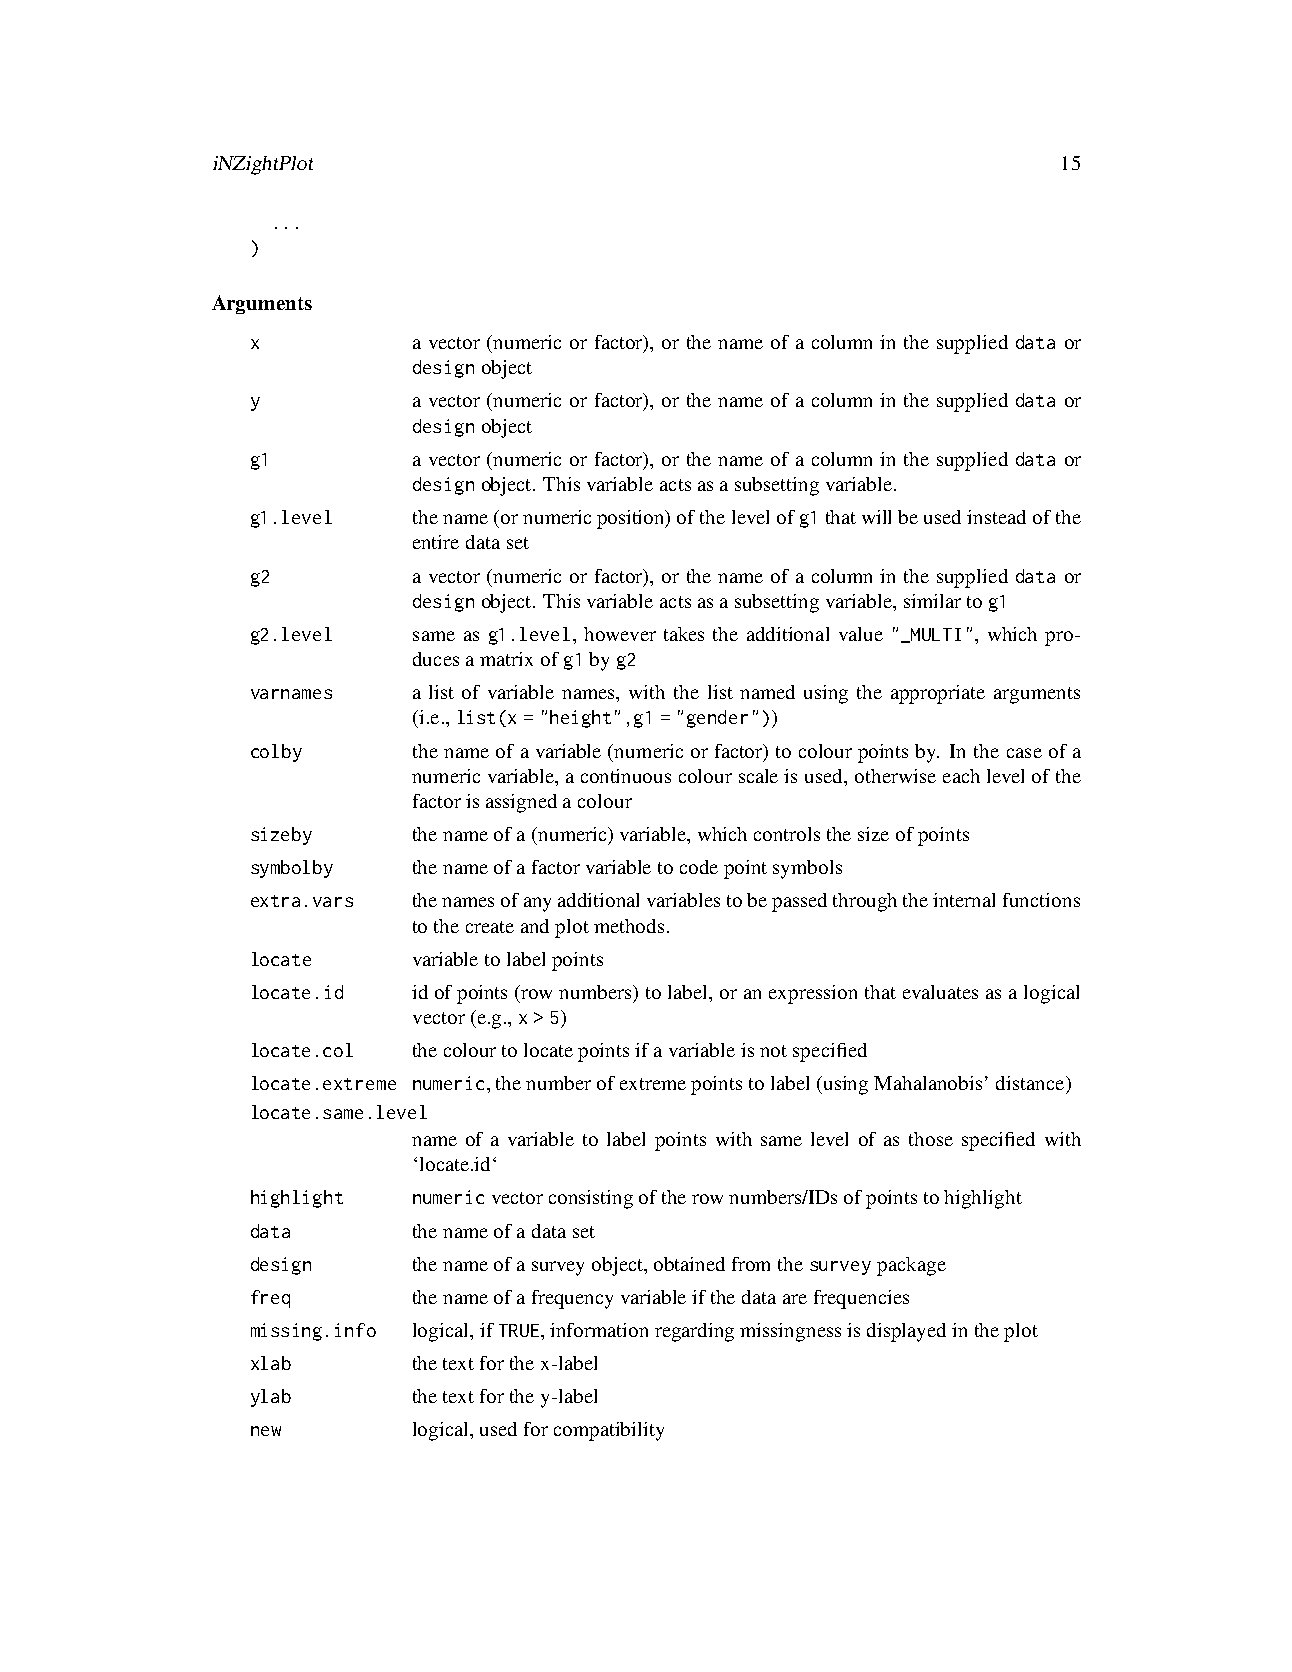 The width and height of the image is (1292, 1672). What do you see at coordinates (996, 517) in the image?
I see `instead` at bounding box center [996, 517].
